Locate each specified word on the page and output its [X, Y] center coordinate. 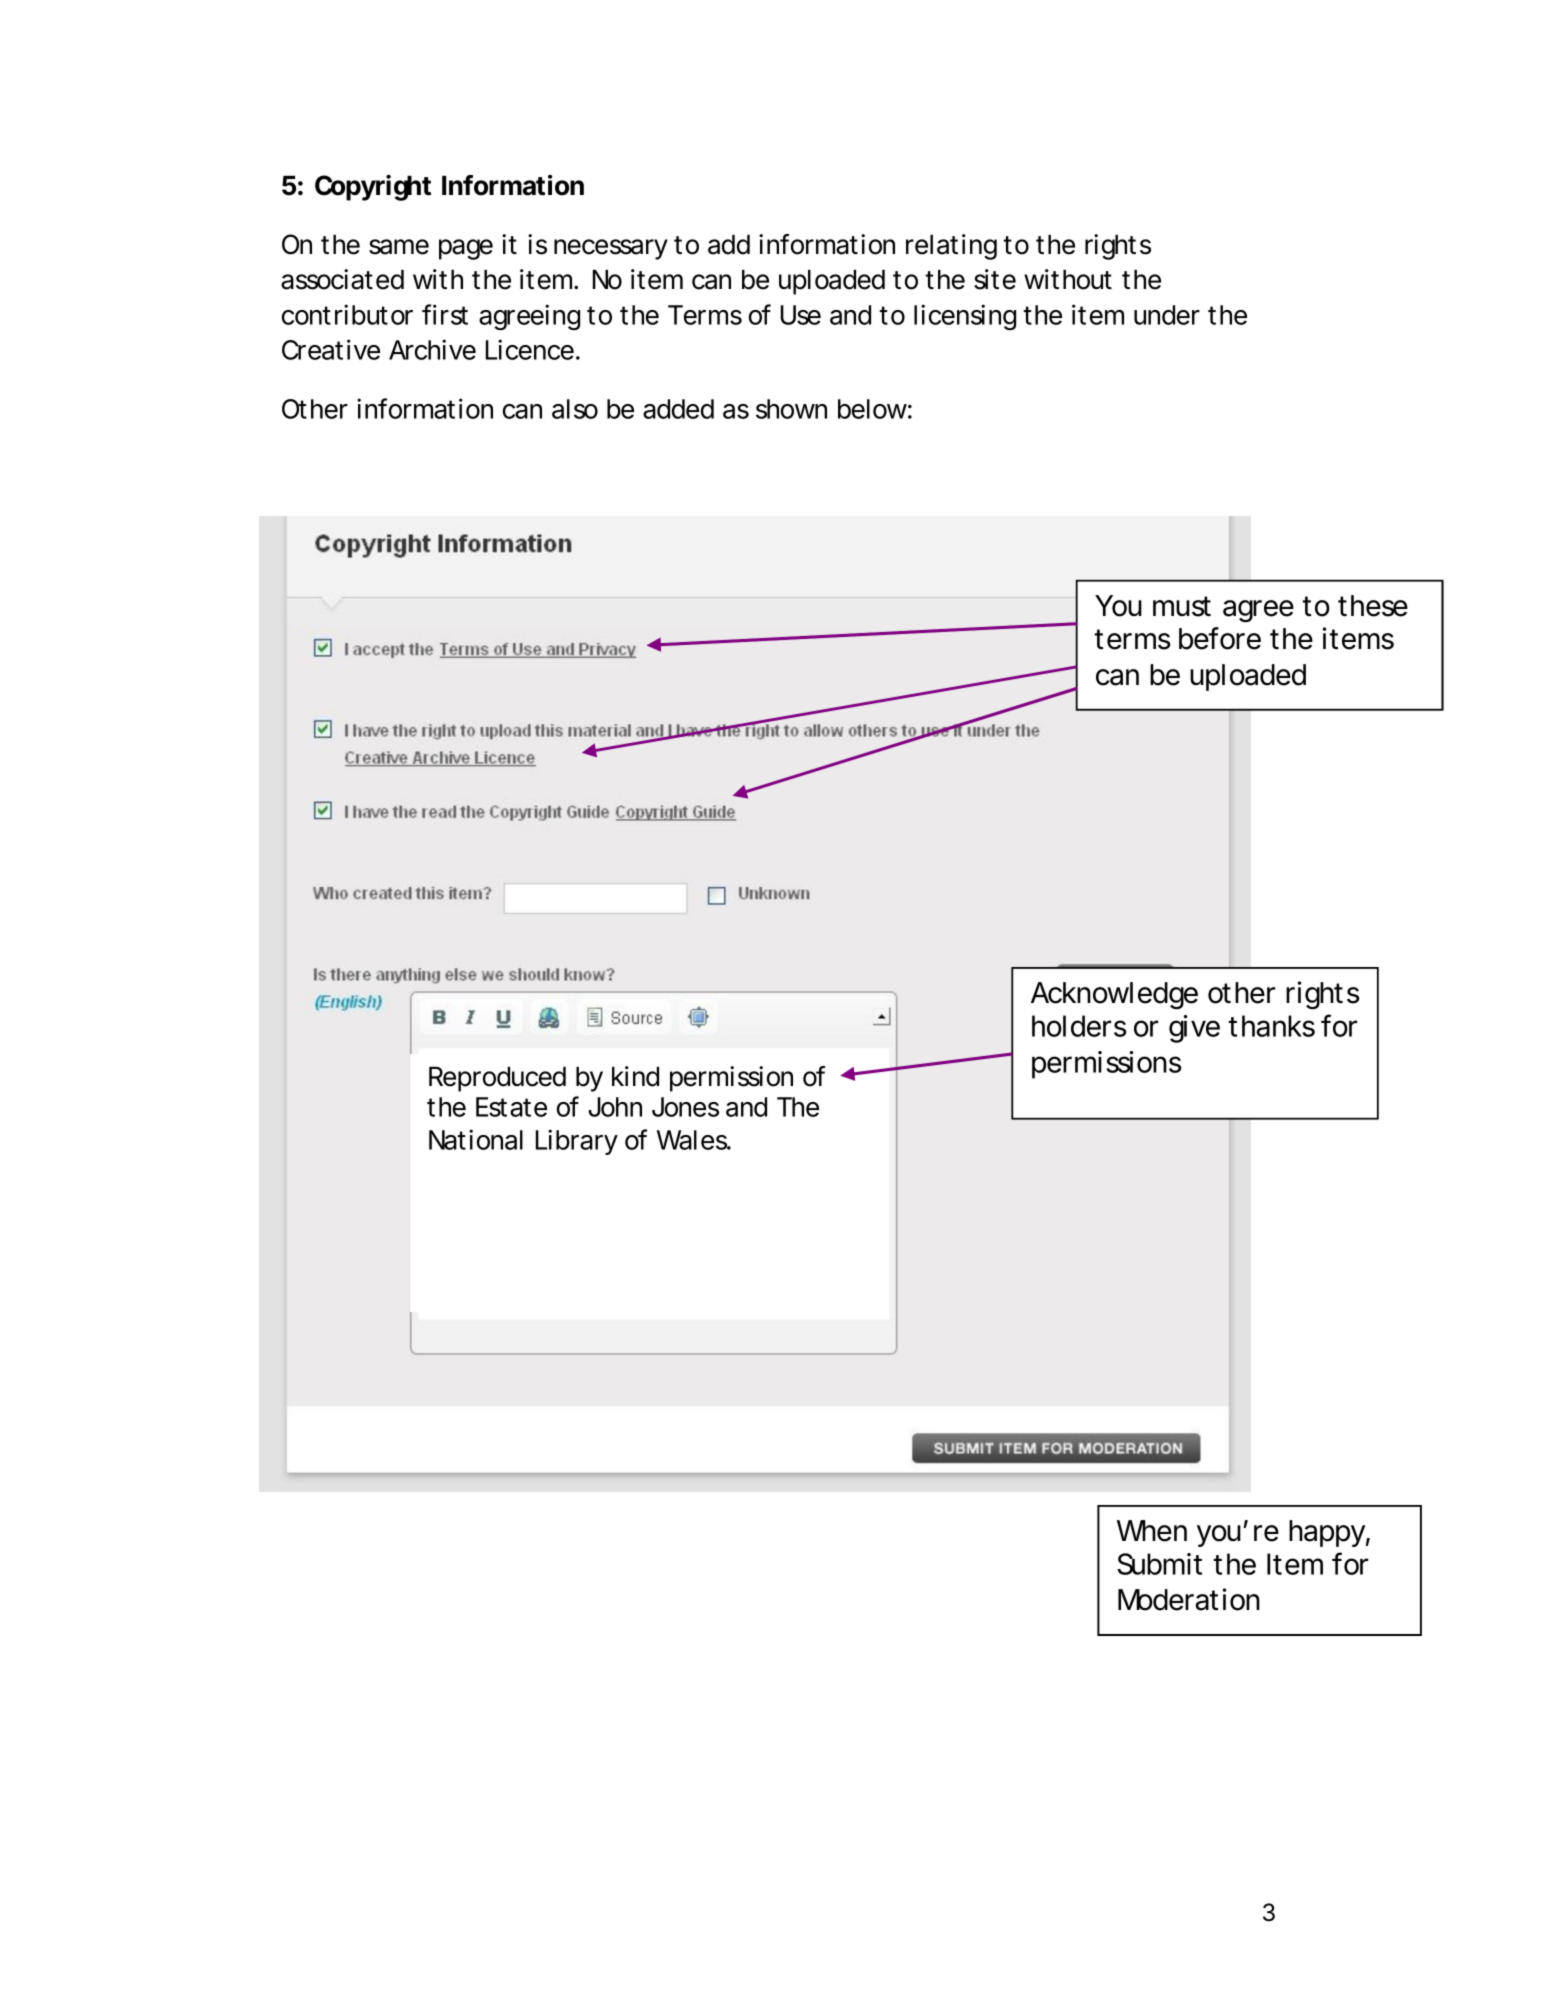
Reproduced [497, 1079]
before [1220, 638]
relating [951, 247]
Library [577, 1142]
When [1152, 1531]
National [476, 1139]
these [1373, 606]
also [575, 409]
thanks [1271, 1026]
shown [791, 409]
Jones [685, 1107]
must [1182, 606]
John [615, 1107]
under [1167, 315]
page [466, 249]
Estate [511, 1107]
